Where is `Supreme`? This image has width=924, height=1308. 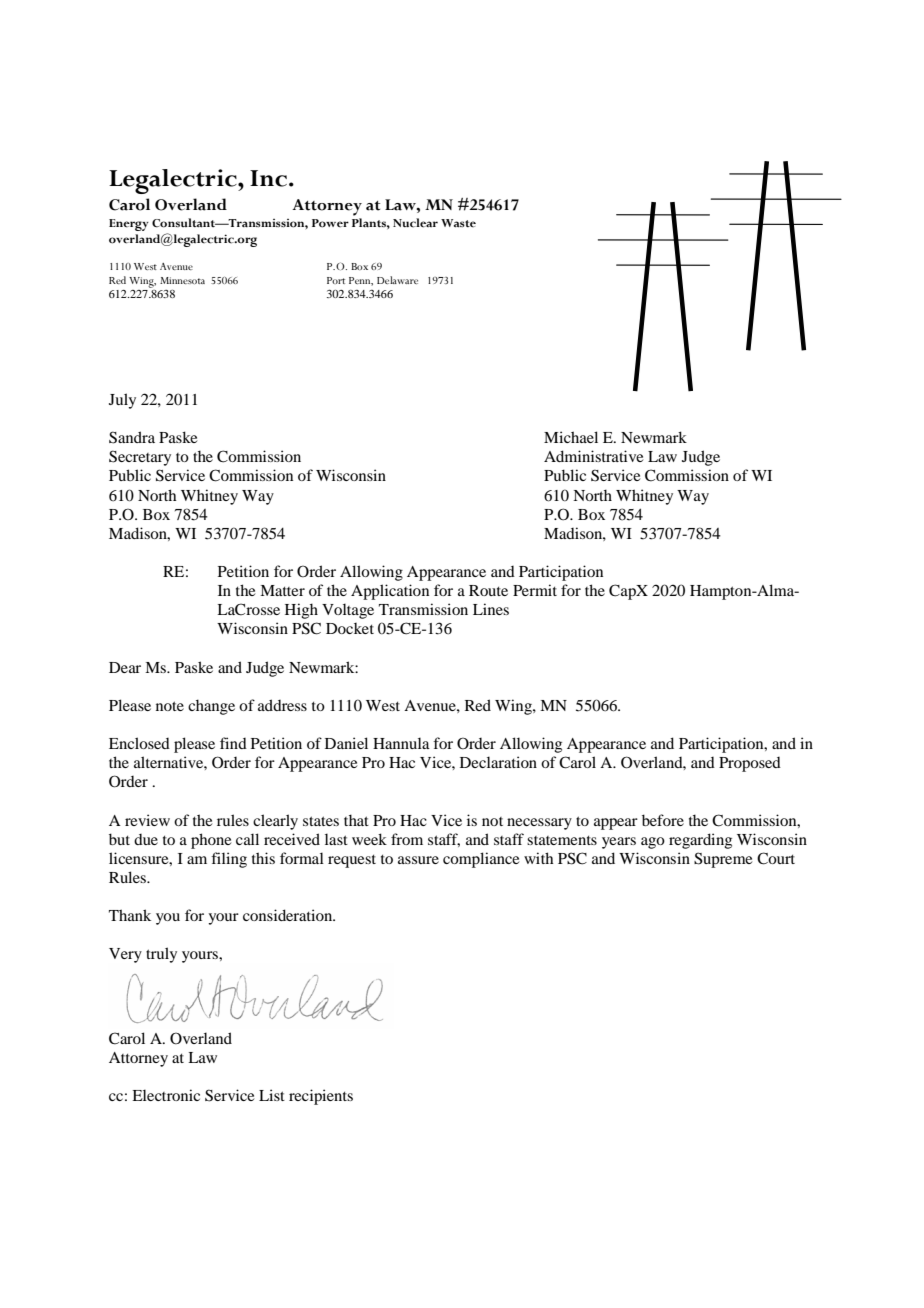 Supreme is located at coordinates (723, 860).
